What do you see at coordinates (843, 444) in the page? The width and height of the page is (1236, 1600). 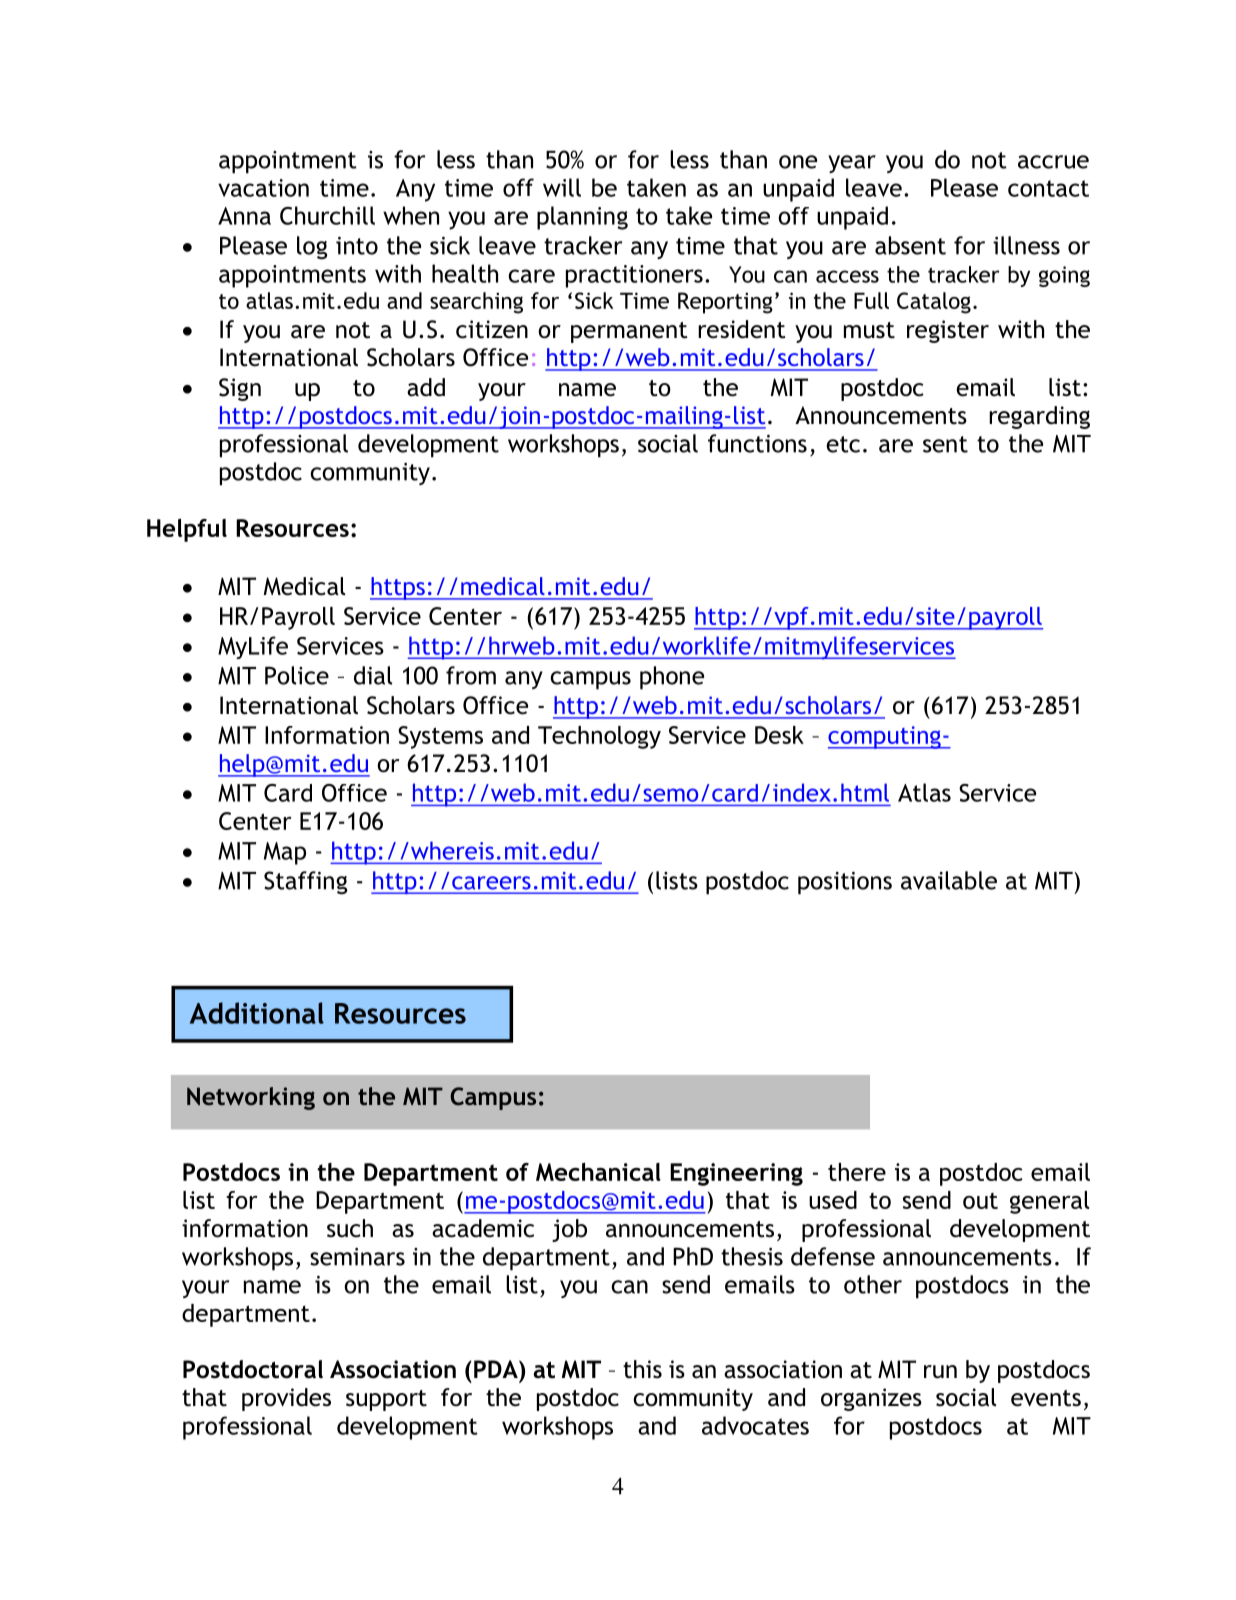 I see `etc` at bounding box center [843, 444].
